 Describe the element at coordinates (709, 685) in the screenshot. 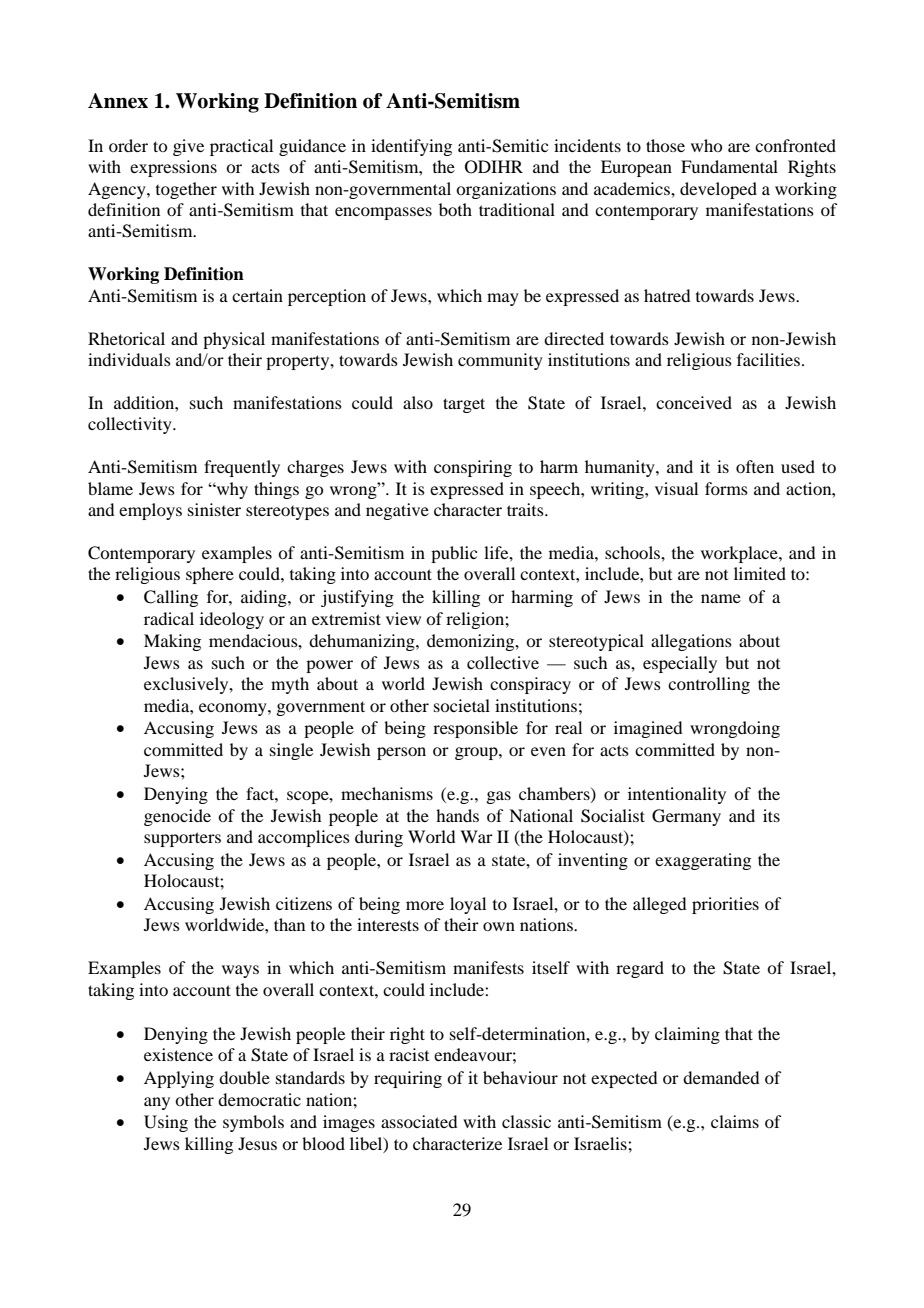

I see `controlling` at that location.
